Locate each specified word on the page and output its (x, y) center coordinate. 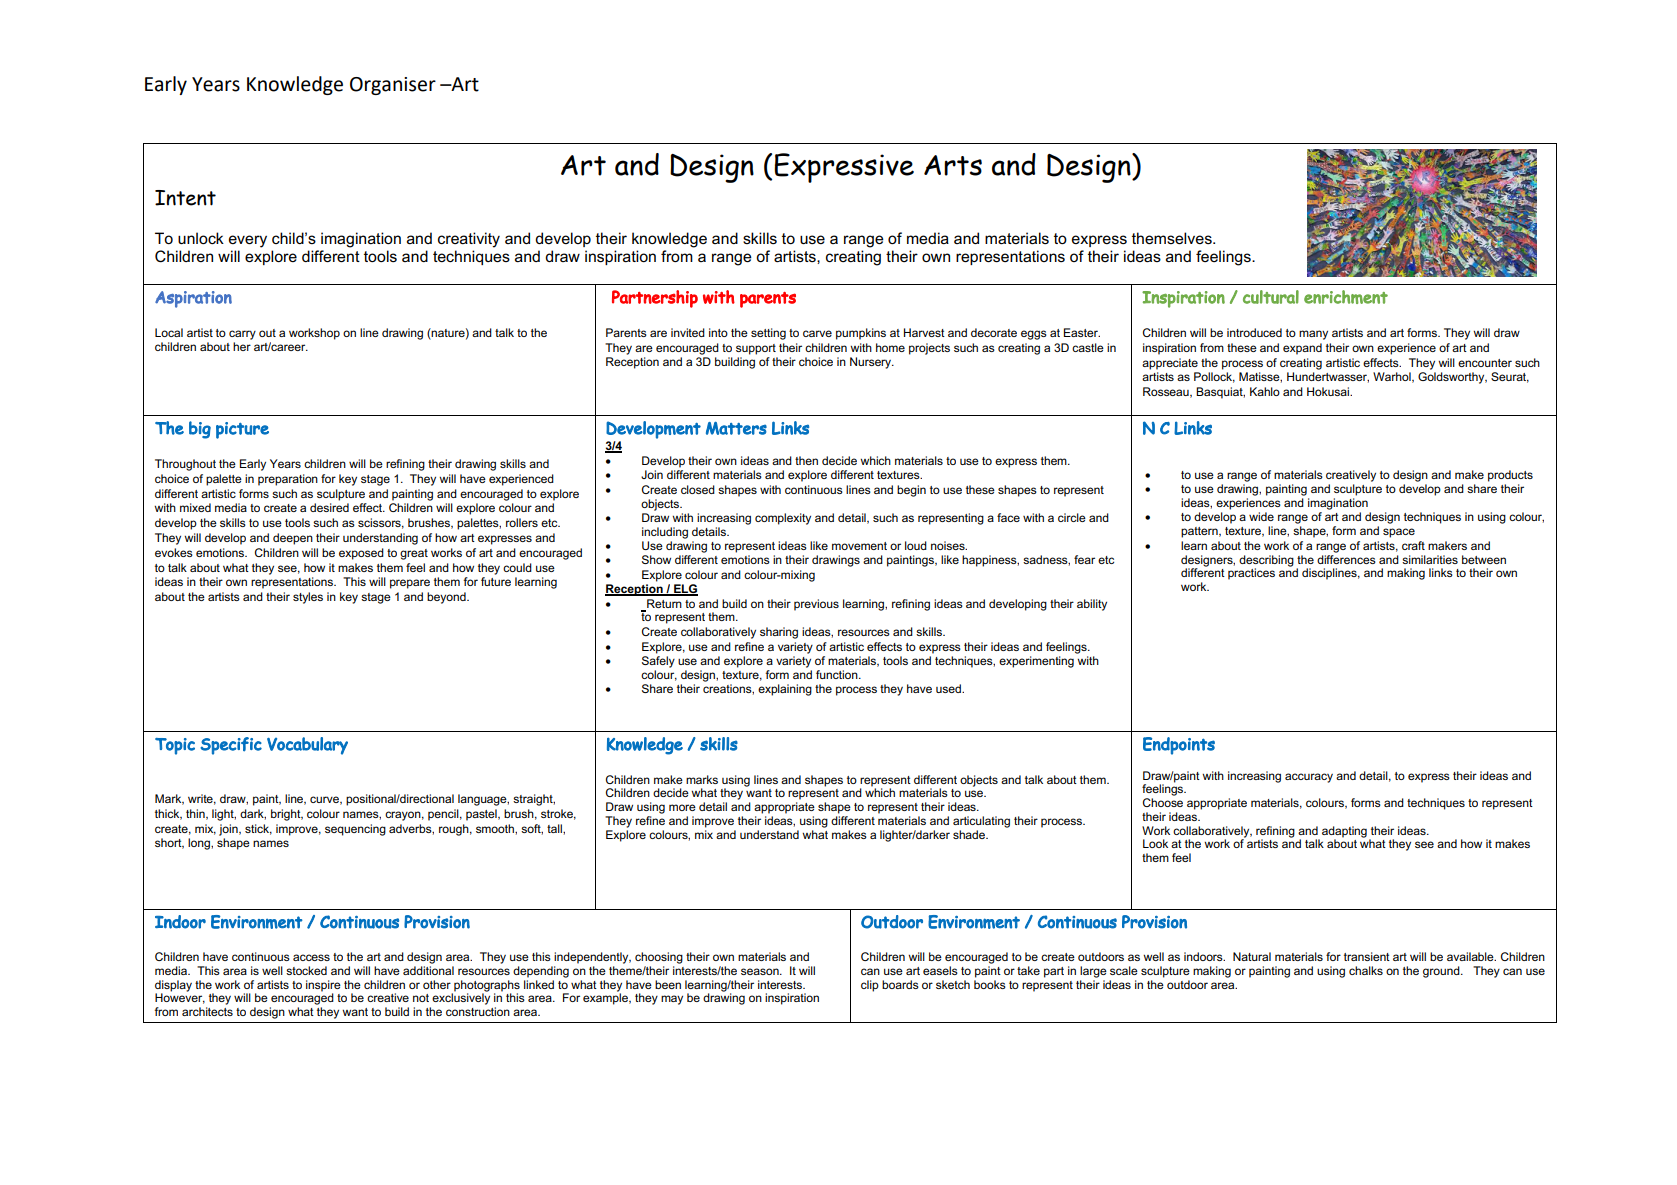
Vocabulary (307, 746)
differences (1346, 558)
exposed (361, 554)
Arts (953, 165)
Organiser (393, 86)
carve (817, 333)
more (682, 807)
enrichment (1346, 297)
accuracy (1309, 778)
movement (859, 546)
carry (242, 335)
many (1313, 335)
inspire (323, 987)
